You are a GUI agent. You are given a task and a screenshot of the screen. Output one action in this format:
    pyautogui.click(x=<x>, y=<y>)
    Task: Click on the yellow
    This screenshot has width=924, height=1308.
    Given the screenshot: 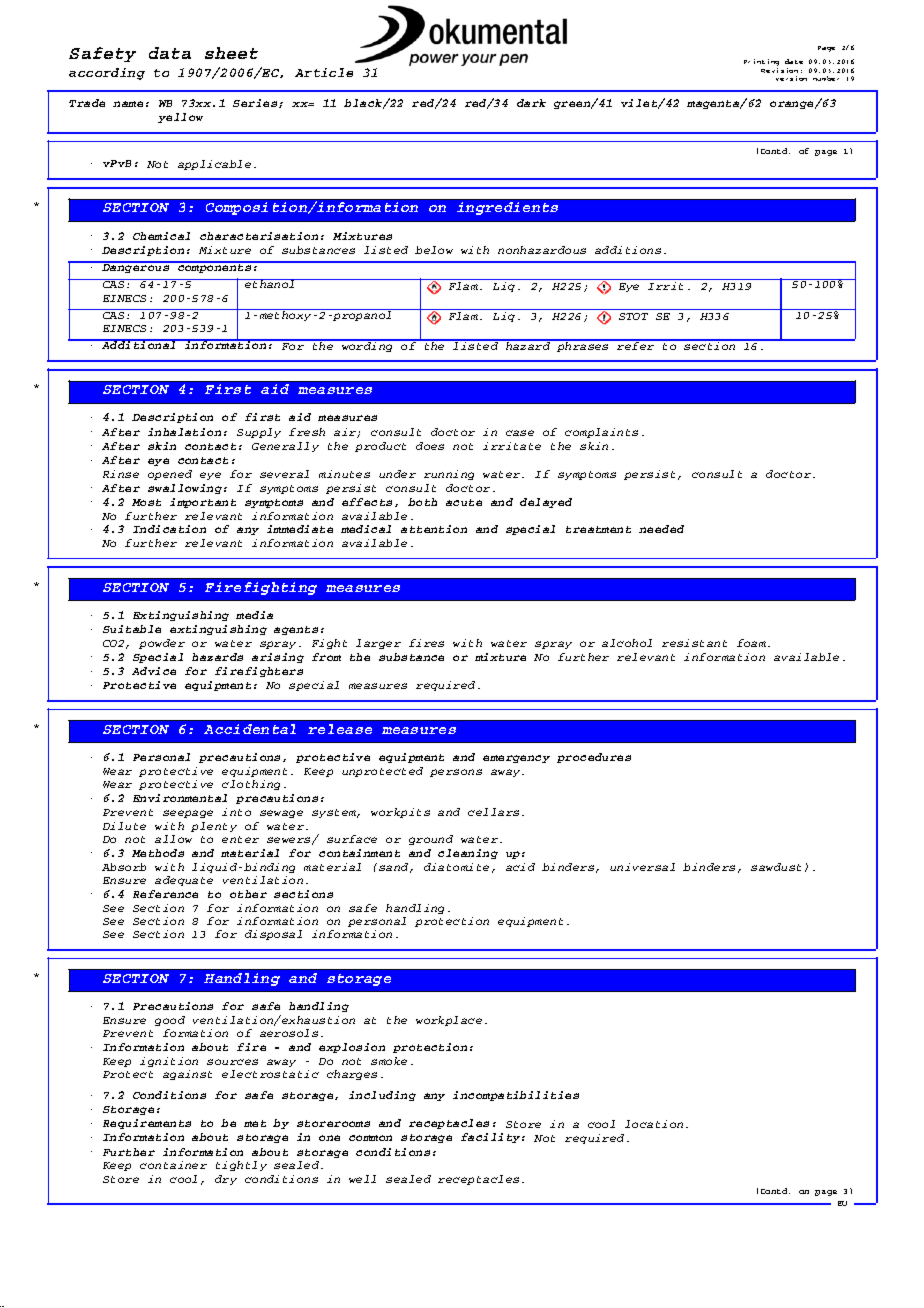 What is the action you would take?
    pyautogui.click(x=180, y=118)
